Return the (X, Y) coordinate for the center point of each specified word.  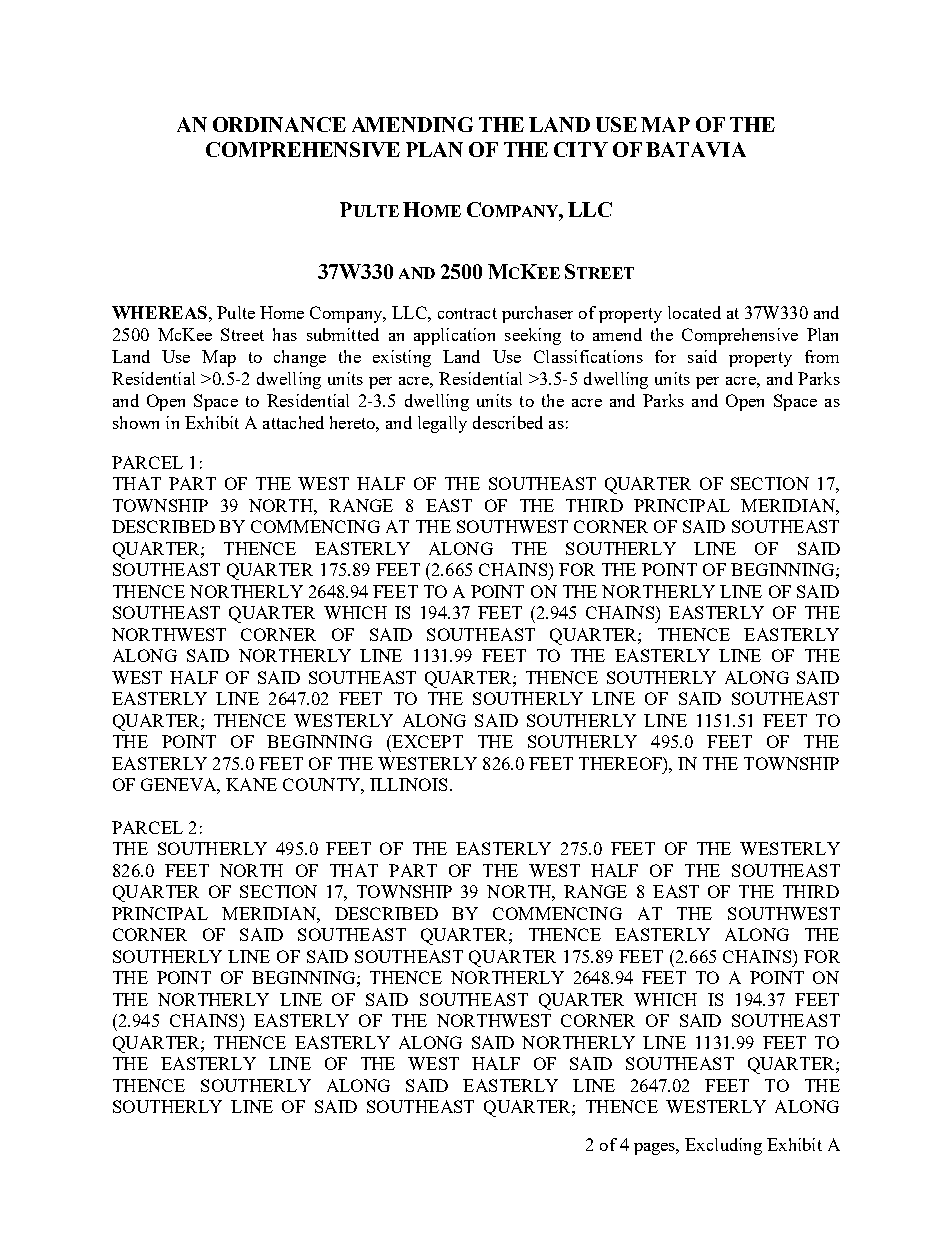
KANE (251, 784)
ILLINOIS (408, 784)
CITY (581, 149)
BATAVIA (696, 149)
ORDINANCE (279, 124)
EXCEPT (426, 741)
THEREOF (621, 763)
